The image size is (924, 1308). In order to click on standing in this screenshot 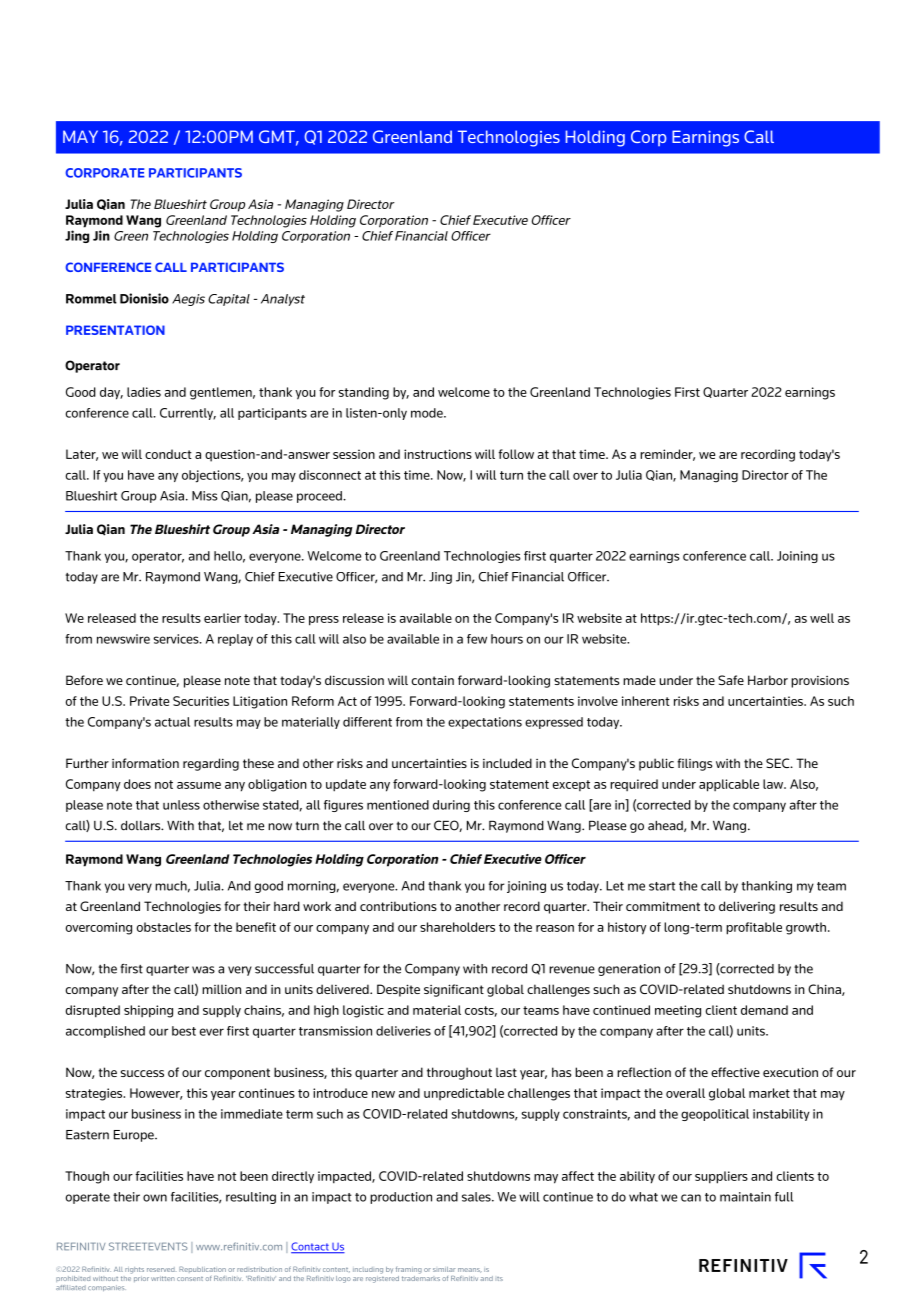, I will do `click(364, 393)`.
